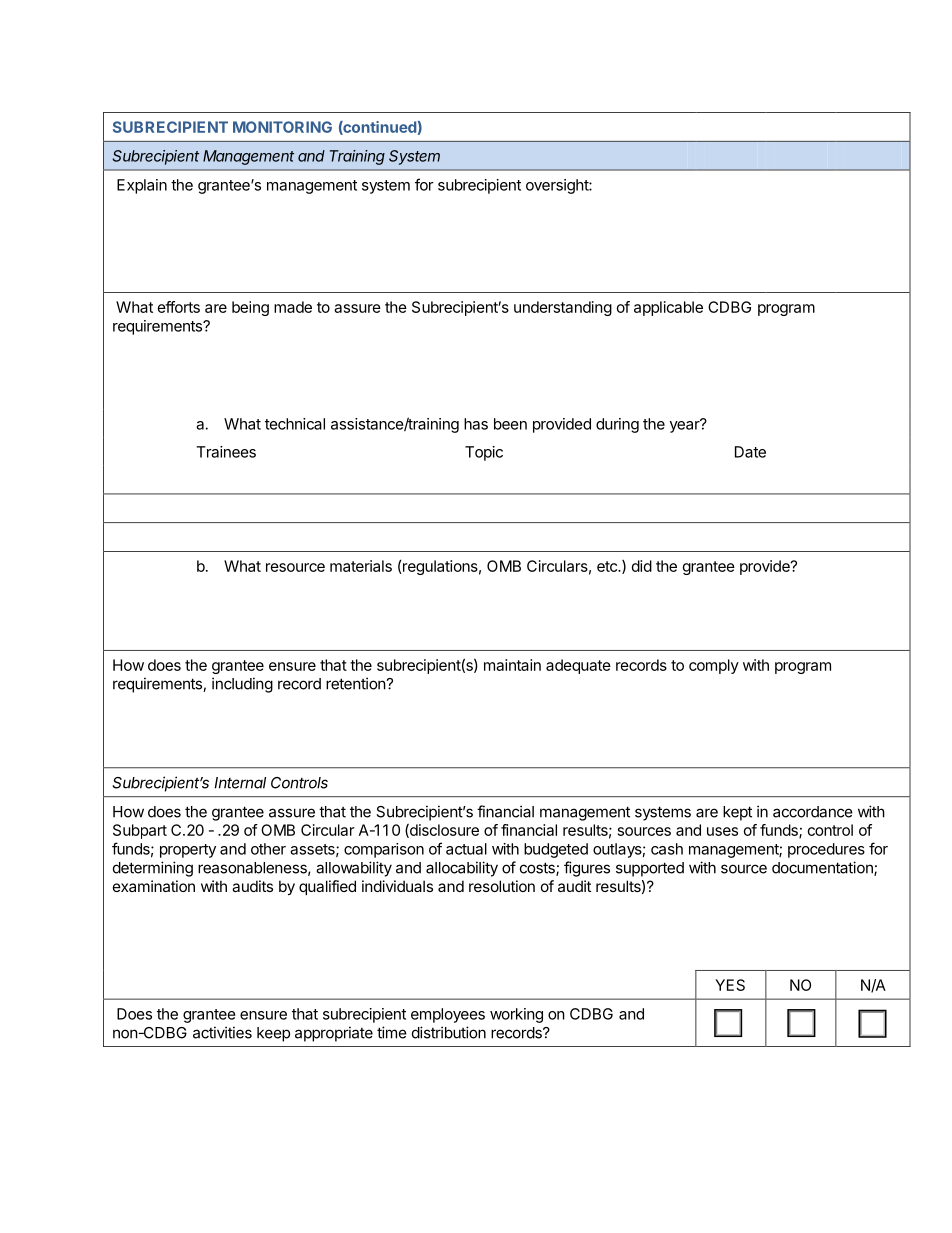 The image size is (952, 1233). Describe the element at coordinates (714, 666) in the screenshot. I see `comply` at that location.
